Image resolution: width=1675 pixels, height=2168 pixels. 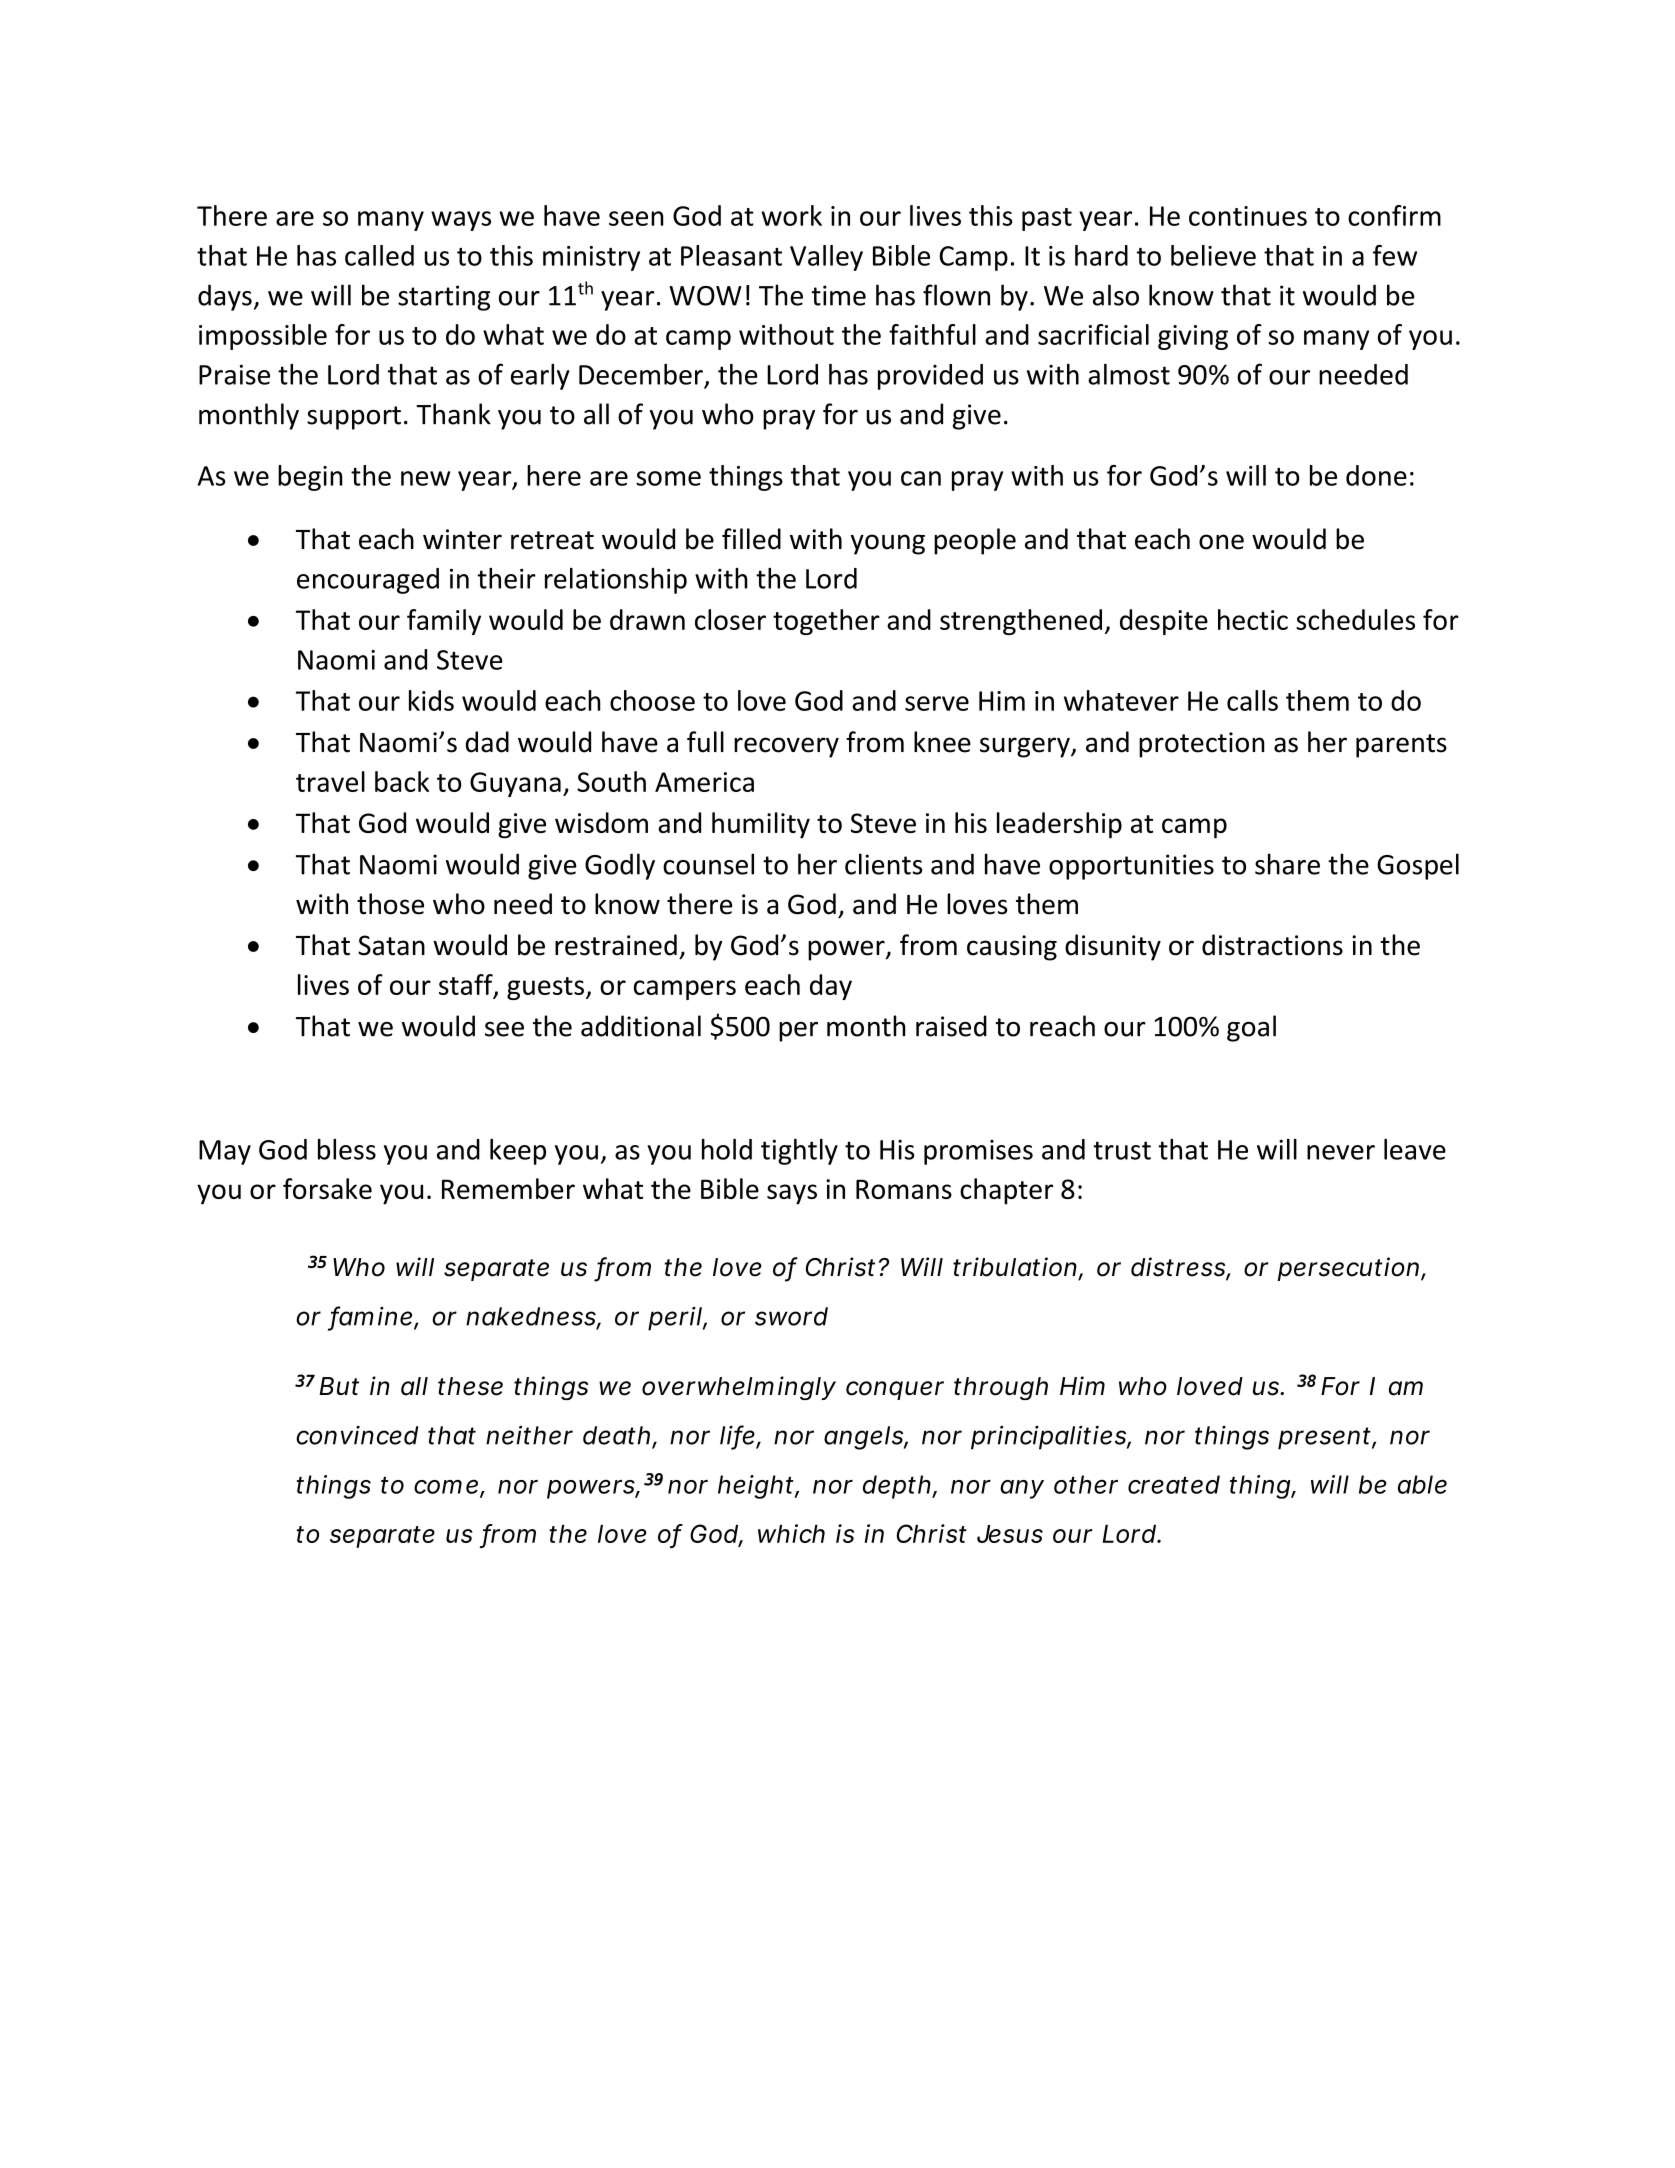 What do you see at coordinates (1348, 1269) in the screenshot?
I see `persecution` at bounding box center [1348, 1269].
